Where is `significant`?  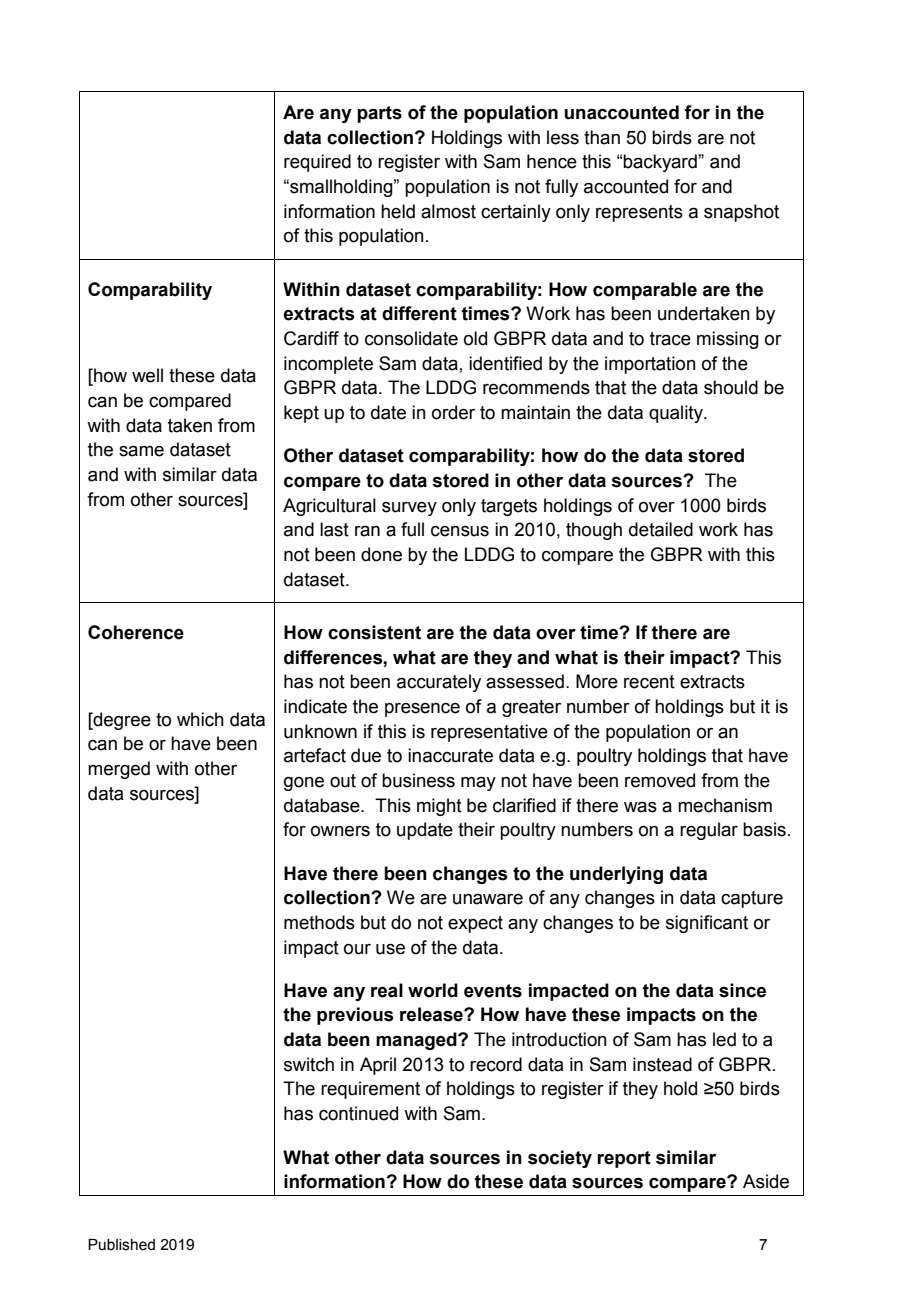
significant is located at coordinates (707, 924).
